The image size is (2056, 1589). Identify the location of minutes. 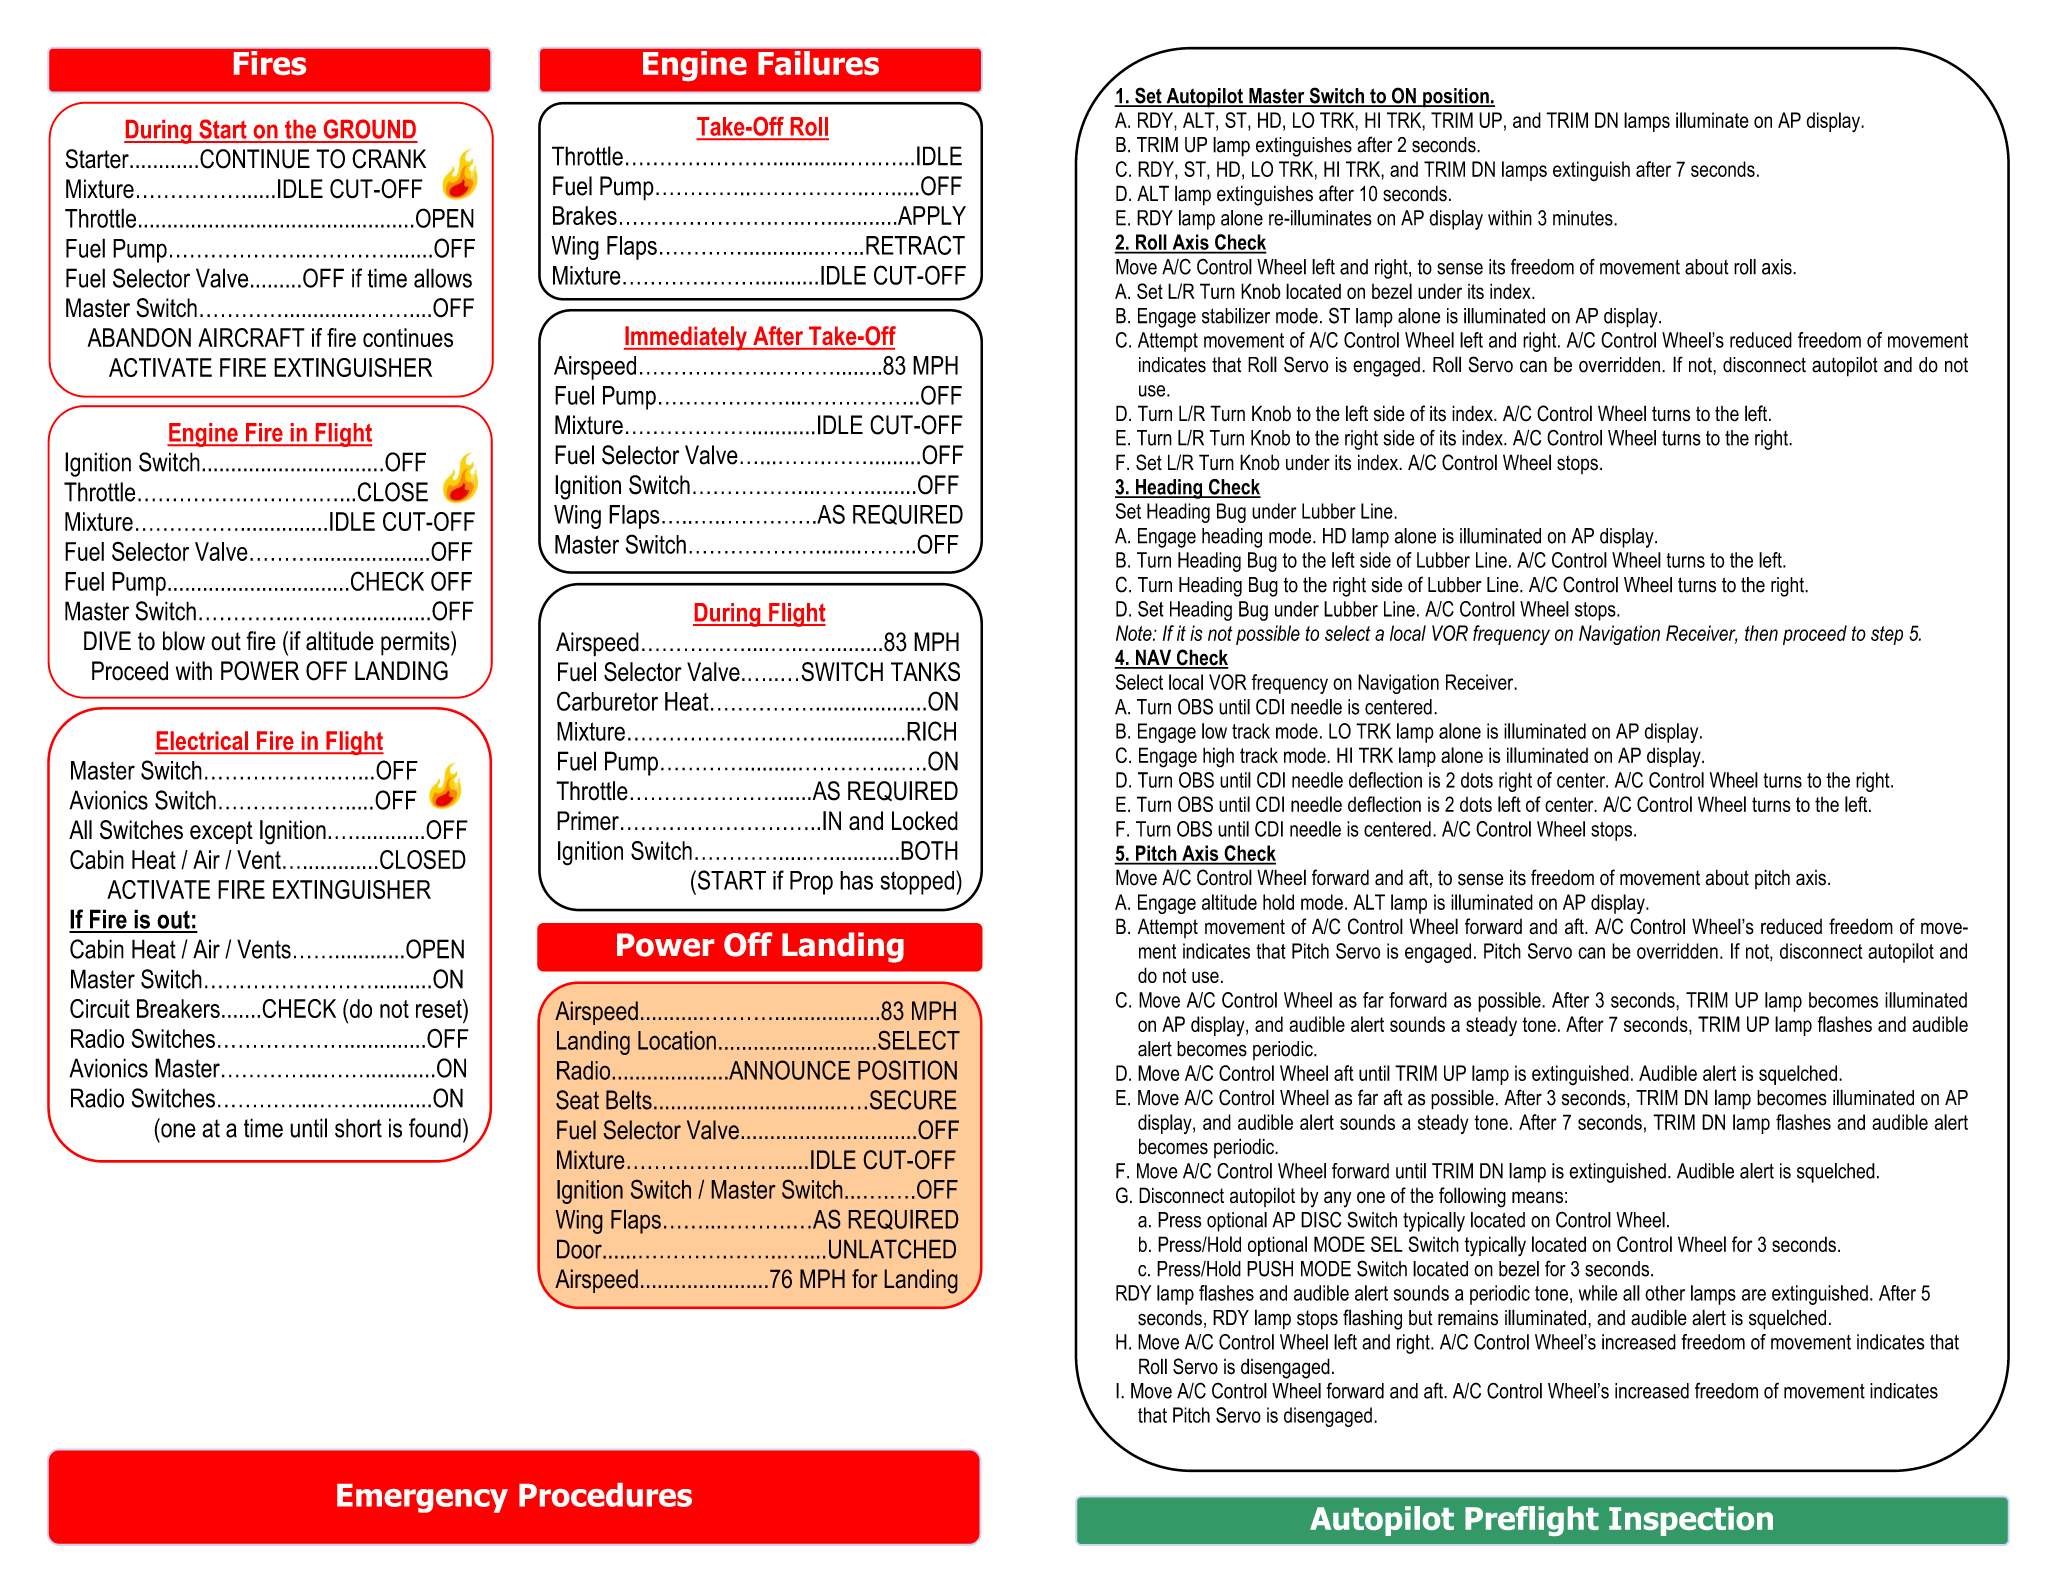
(1584, 218).
